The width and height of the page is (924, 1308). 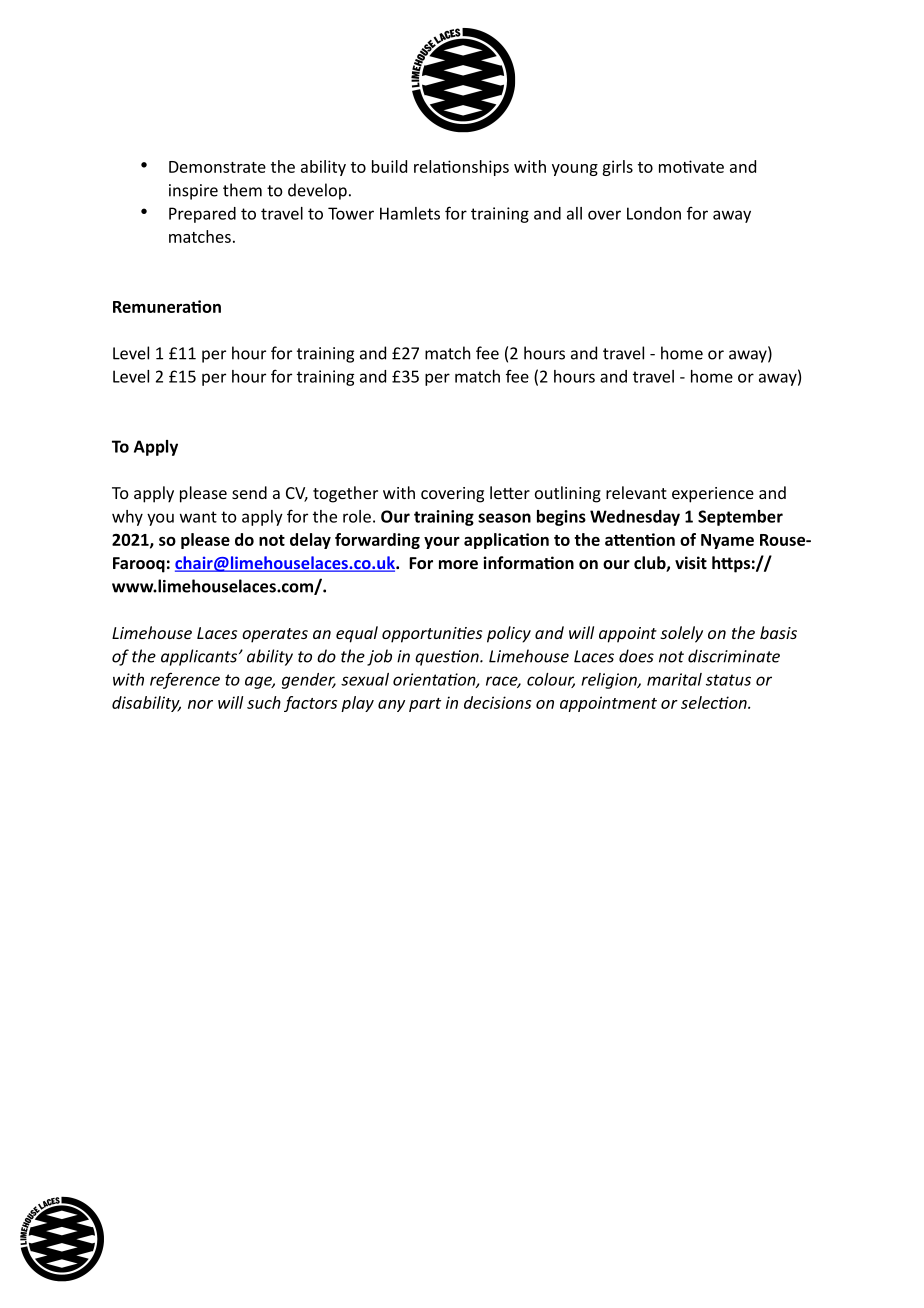 What do you see at coordinates (185, 680) in the page?
I see `reference` at bounding box center [185, 680].
